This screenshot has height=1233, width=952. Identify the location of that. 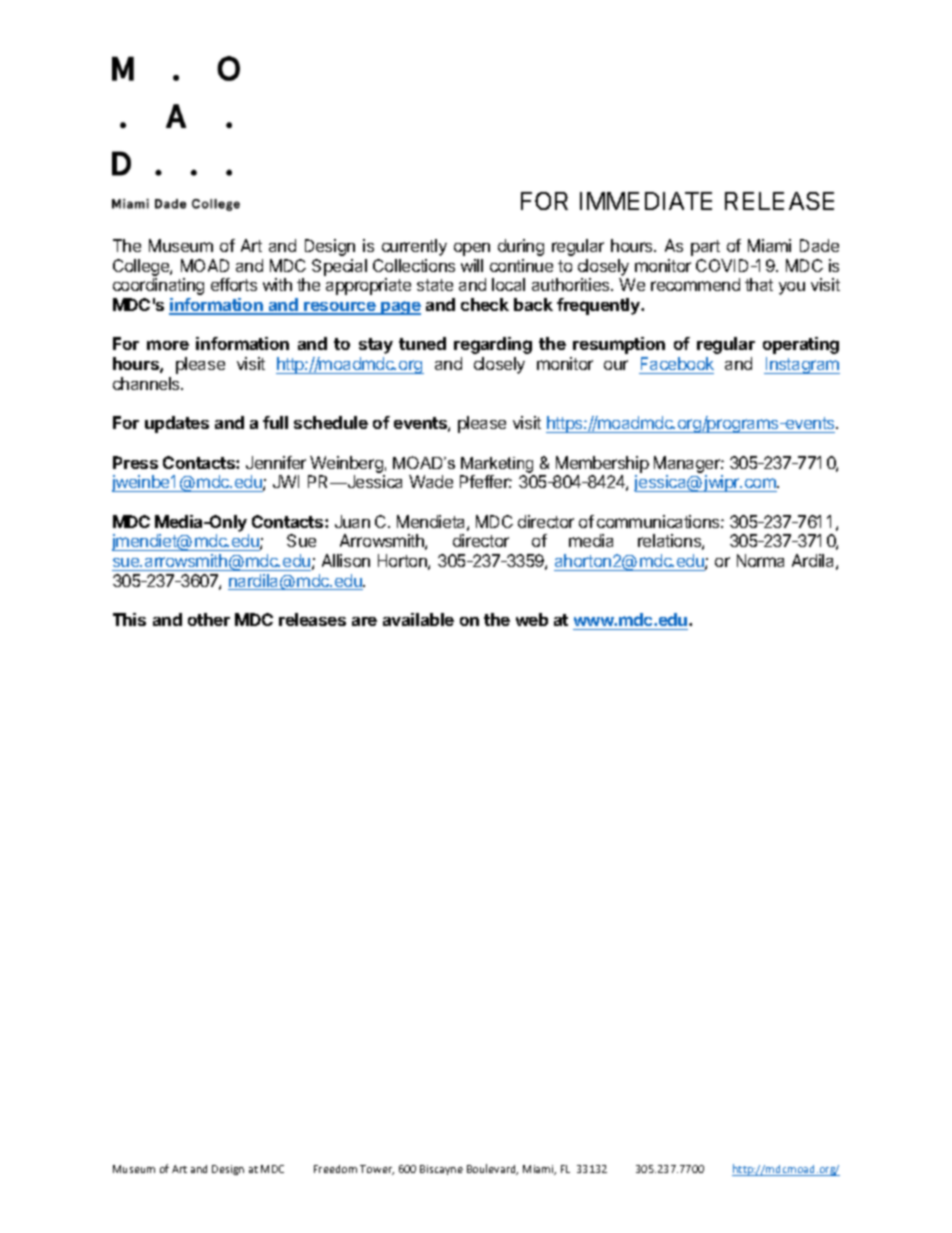
(759, 284).
